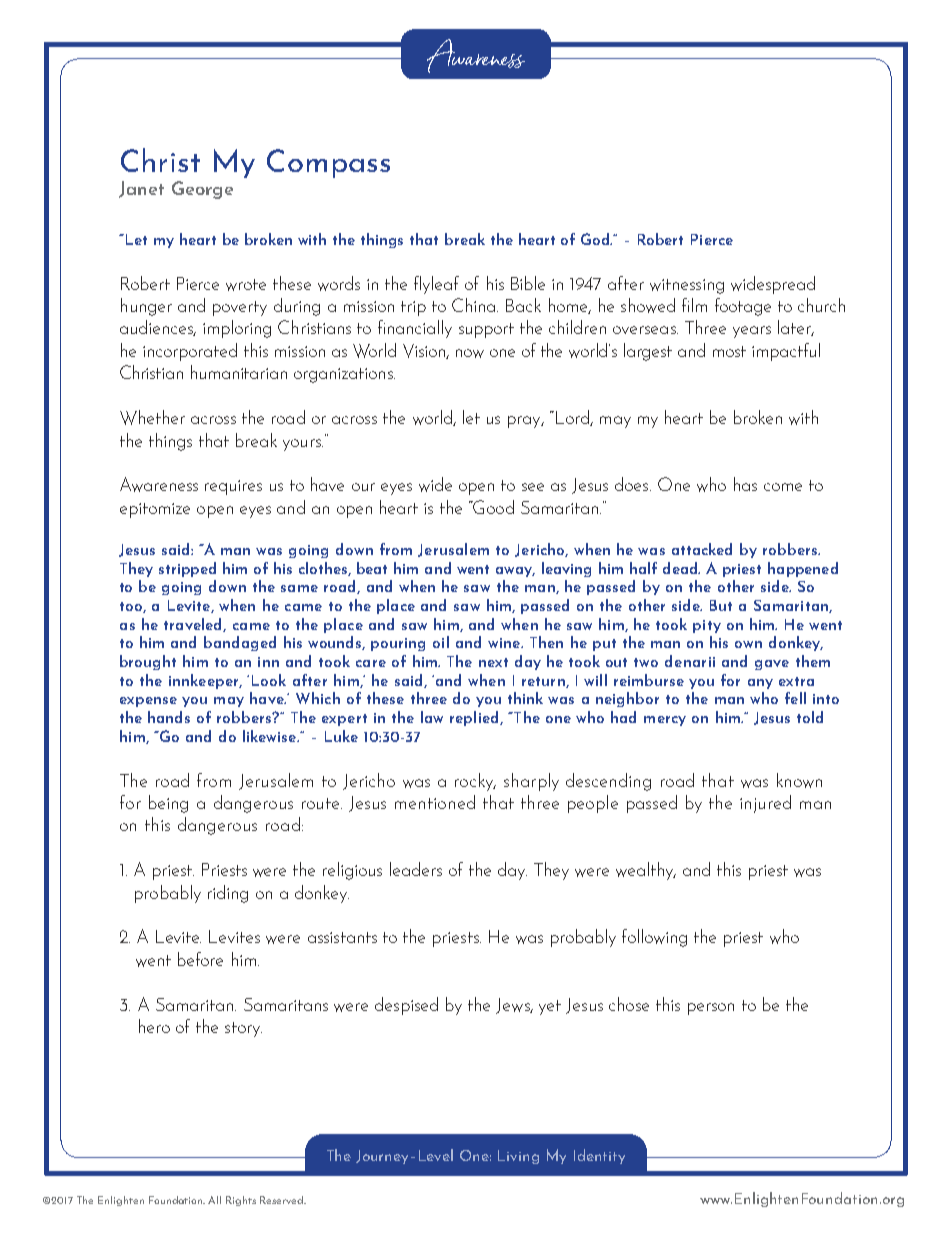 The width and height of the screenshot is (952, 1233). Describe the element at coordinates (202, 190) in the screenshot. I see `George` at that location.
